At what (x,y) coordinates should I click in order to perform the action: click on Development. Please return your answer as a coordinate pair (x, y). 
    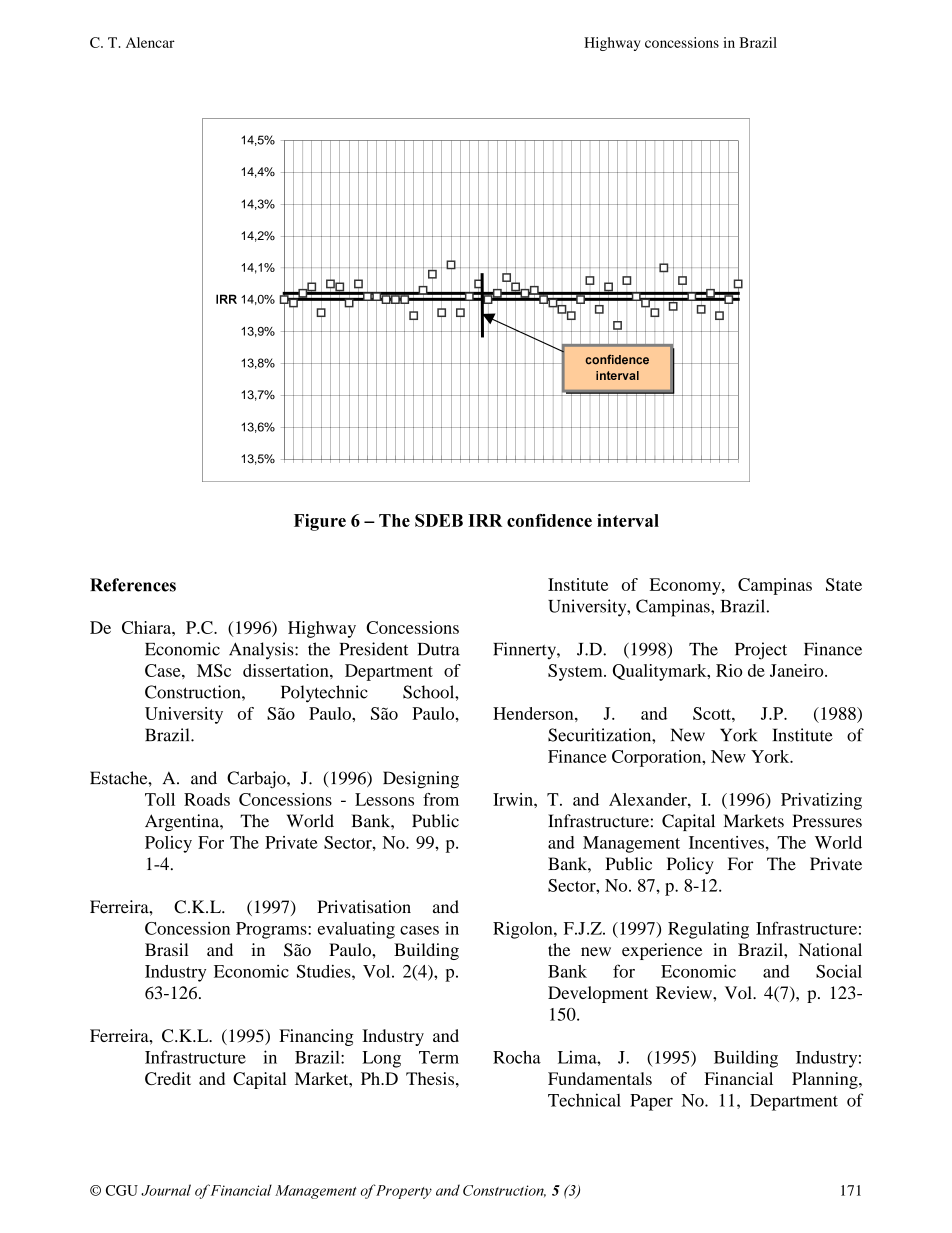
    Looking at the image, I should click on (598, 994).
